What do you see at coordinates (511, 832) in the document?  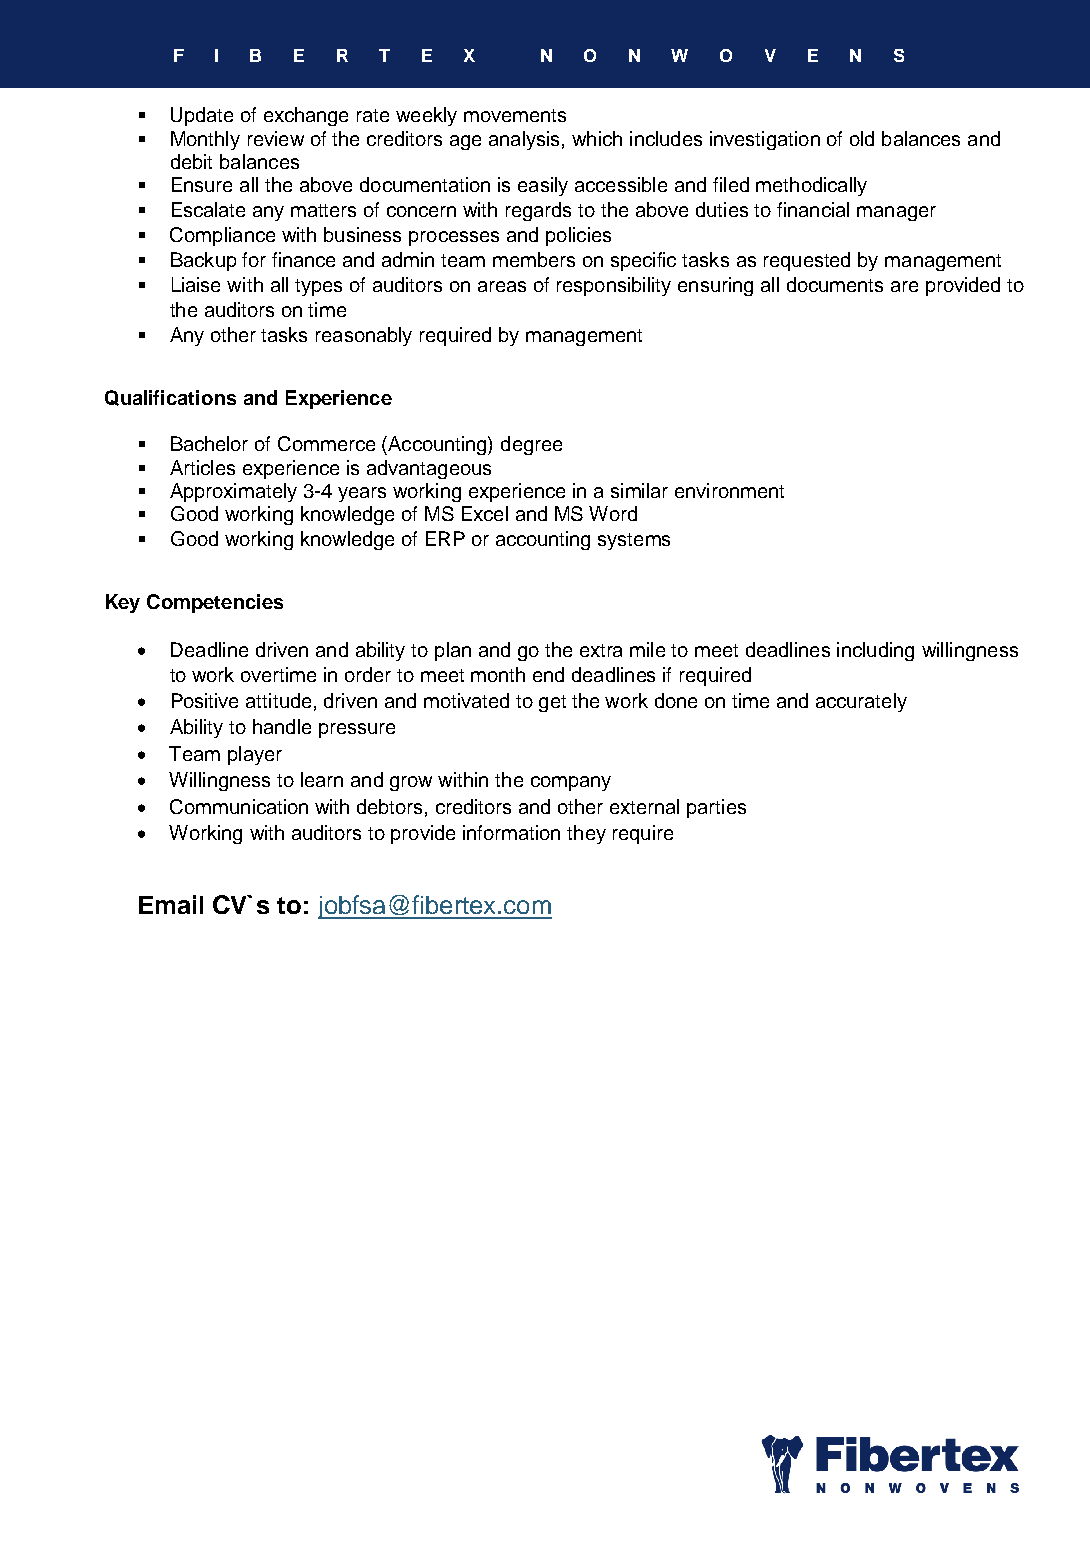 I see `information` at bounding box center [511, 832].
